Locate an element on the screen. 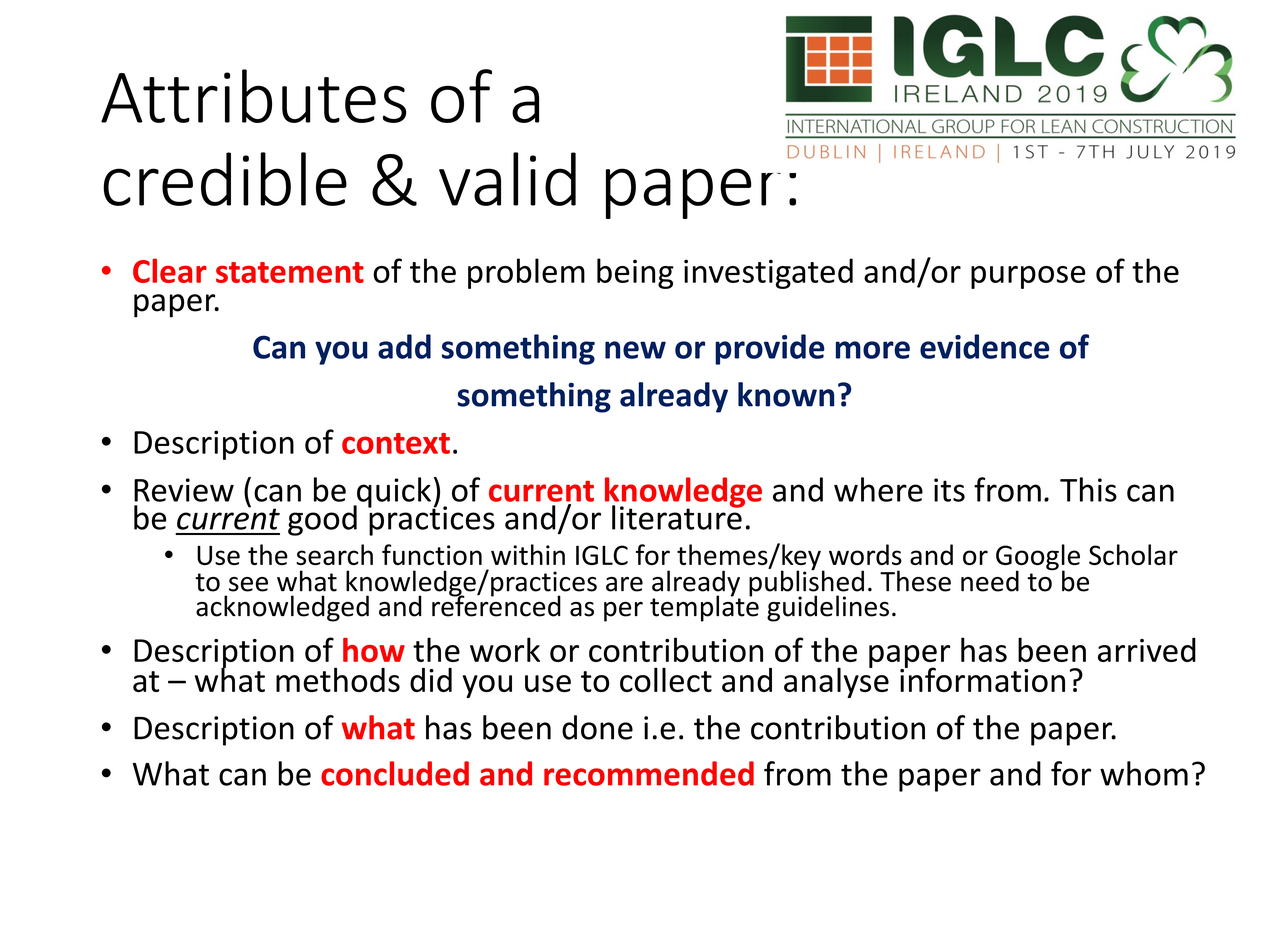 The width and height of the screenshot is (1270, 952). recommended is located at coordinates (649, 773).
